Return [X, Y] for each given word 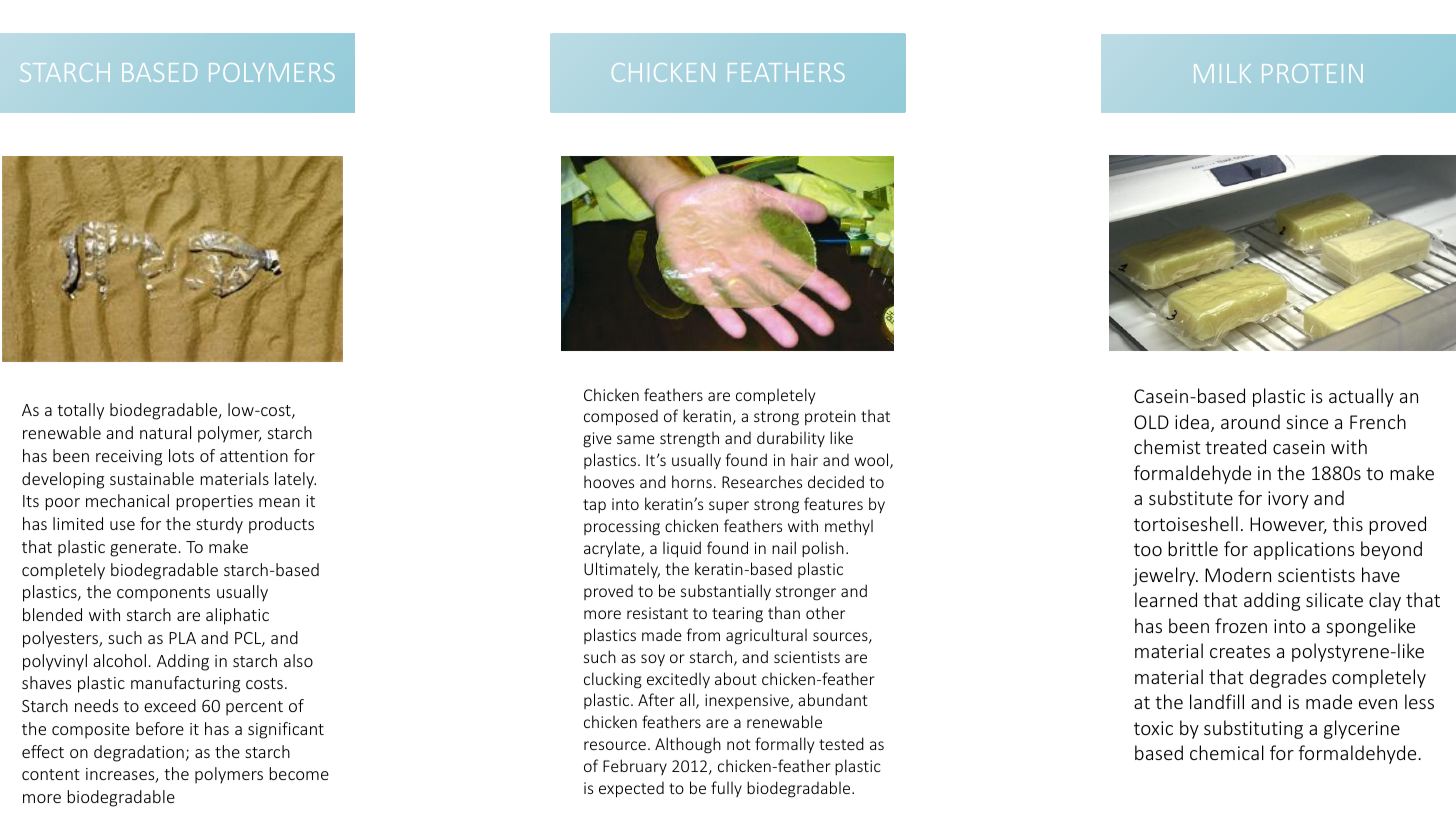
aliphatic [237, 616]
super [729, 507]
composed [621, 418]
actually [1361, 397]
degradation [139, 753]
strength [689, 439]
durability [791, 439]
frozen [1241, 625]
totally [80, 411]
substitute [1191, 497]
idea [1192, 421]
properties [214, 503]
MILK [1222, 73]
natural [165, 432]
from [703, 634]
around [1250, 421]
